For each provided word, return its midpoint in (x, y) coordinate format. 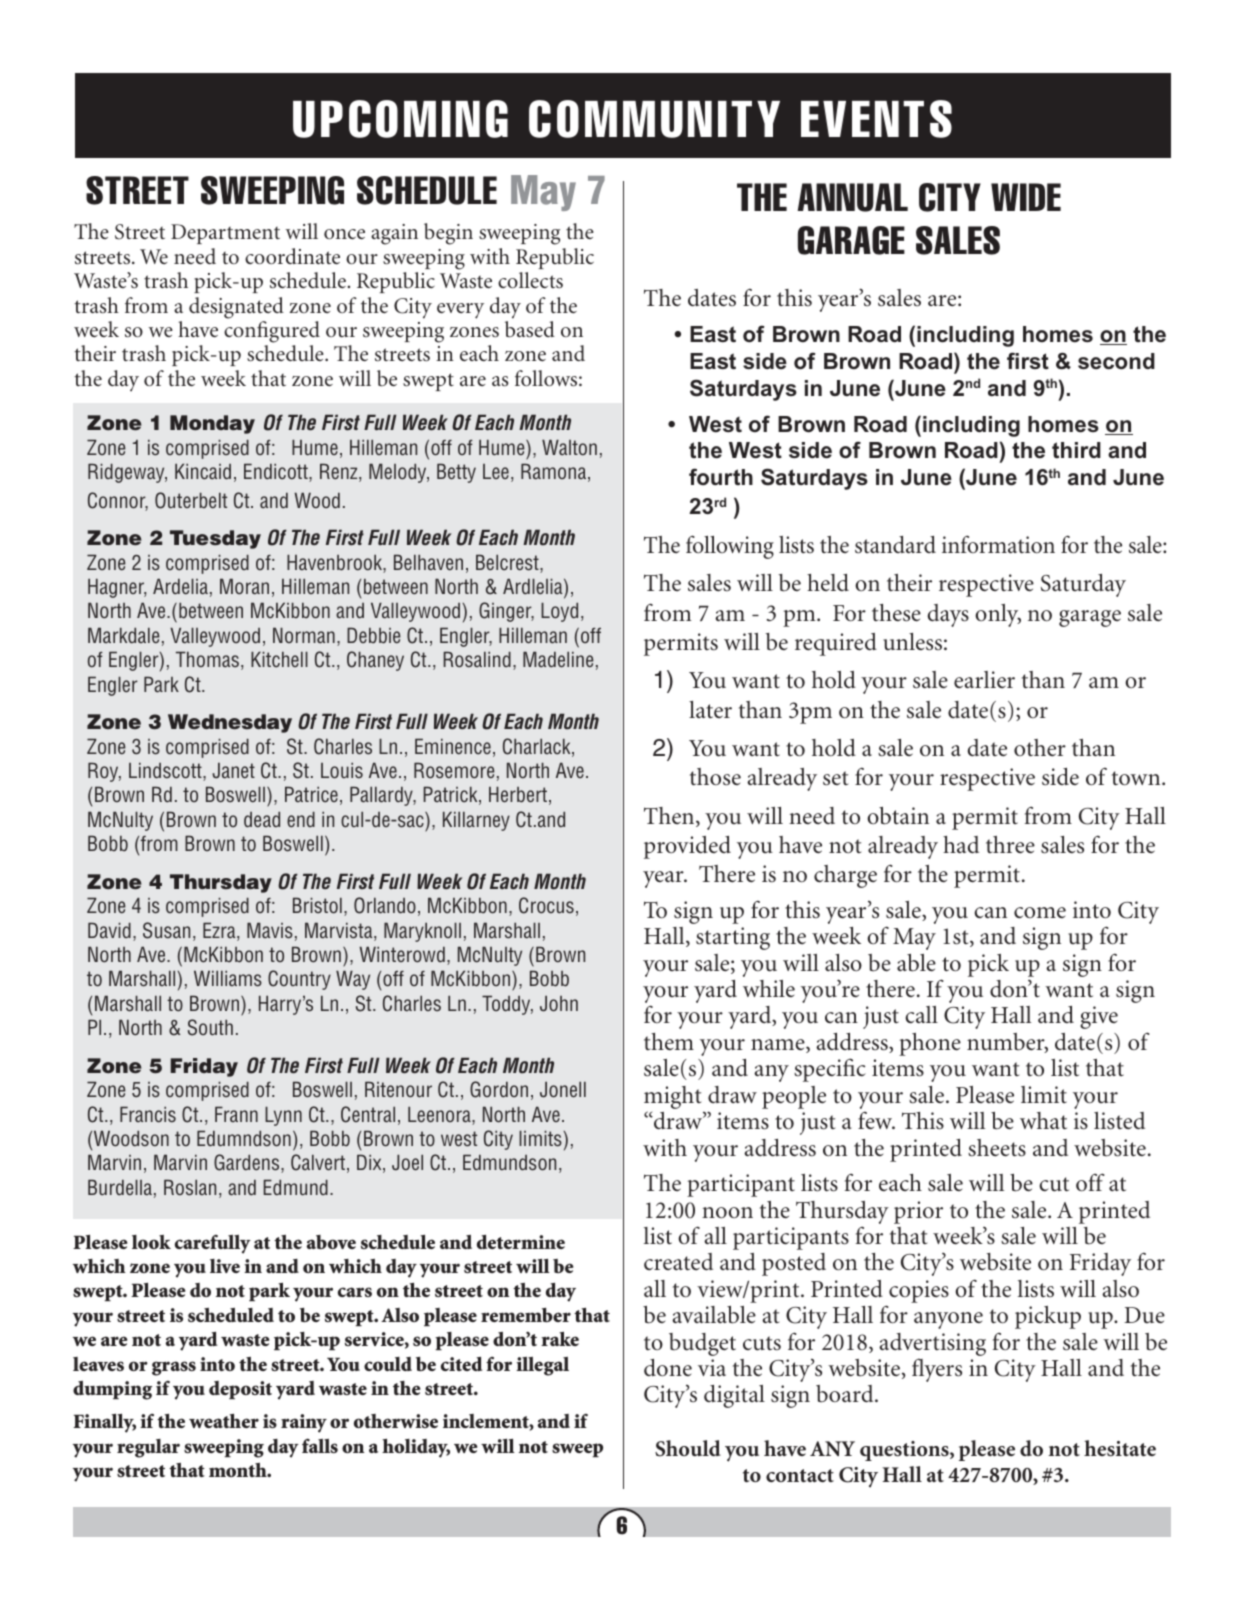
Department (225, 234)
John (559, 1003)
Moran (244, 586)
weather (224, 1421)
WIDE (1026, 197)
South (210, 1027)
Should (688, 1448)
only (998, 615)
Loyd (559, 612)
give (1099, 1017)
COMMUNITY (654, 119)
